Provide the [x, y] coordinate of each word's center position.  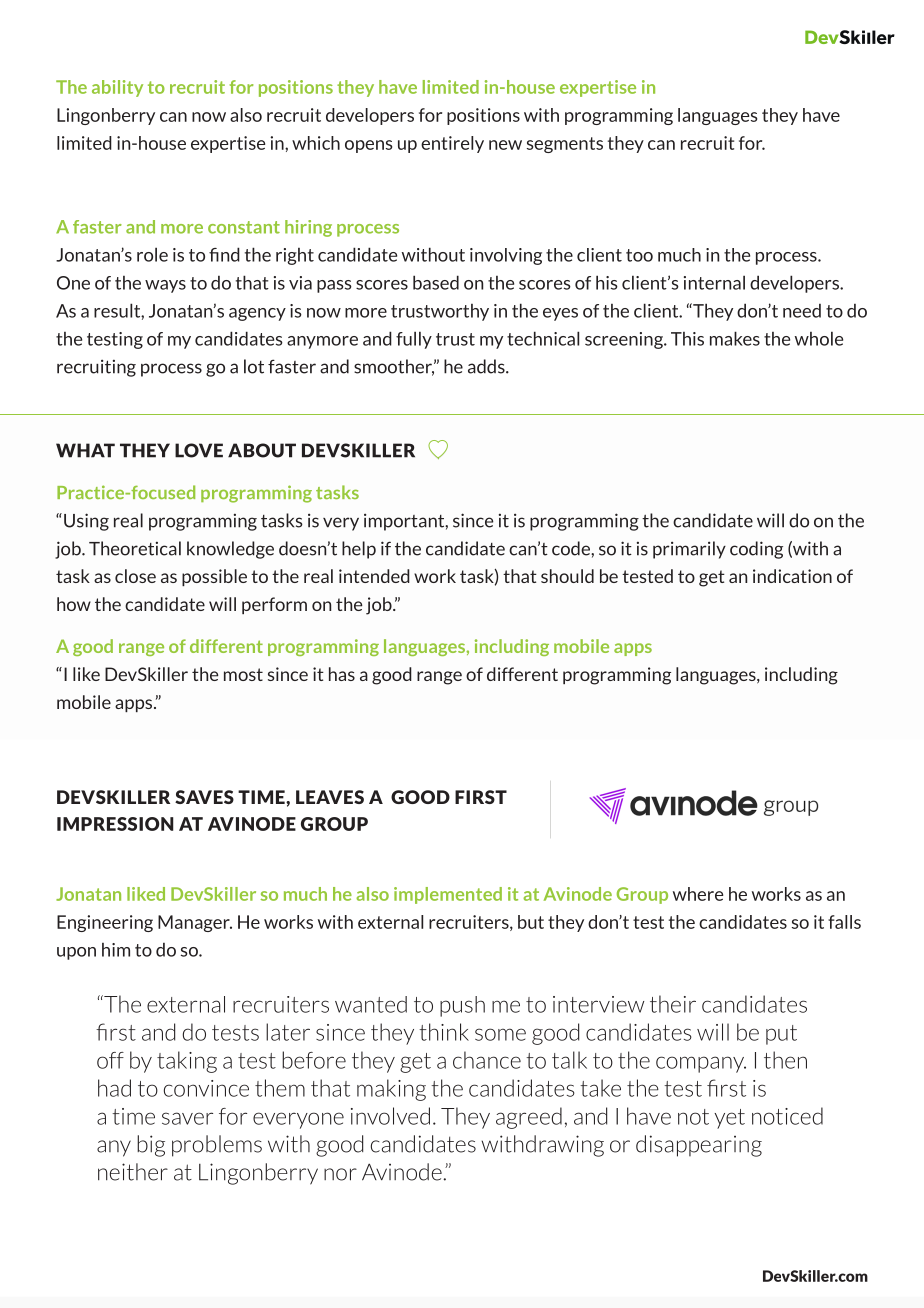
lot [254, 366]
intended [374, 576]
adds [487, 366]
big [151, 1146]
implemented [448, 895]
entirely [452, 144]
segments [565, 145]
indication [792, 576]
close [135, 576]
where [698, 894]
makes [735, 338]
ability [117, 88]
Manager [195, 923]
